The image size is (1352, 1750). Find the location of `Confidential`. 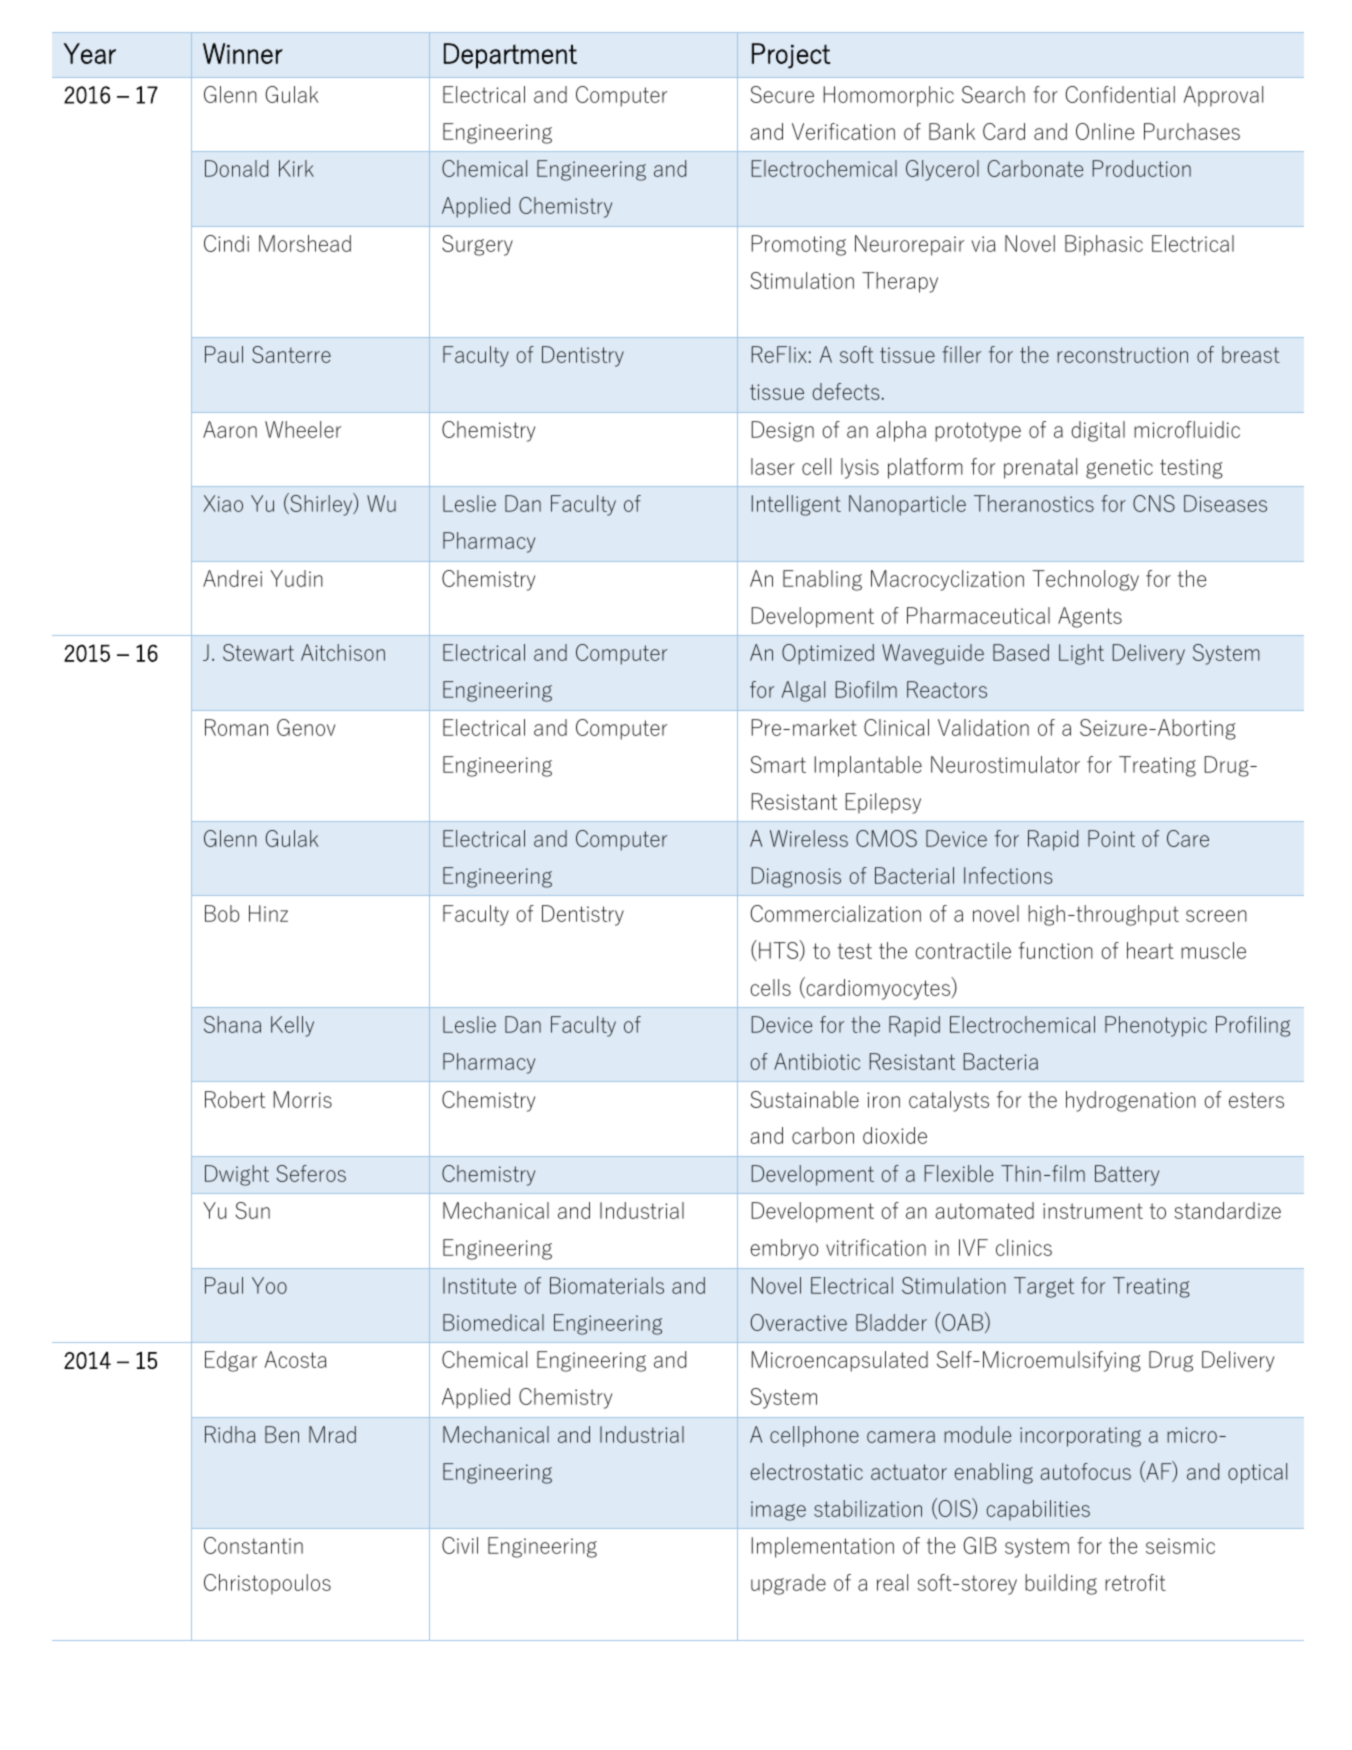

Confidential is located at coordinates (1120, 94).
